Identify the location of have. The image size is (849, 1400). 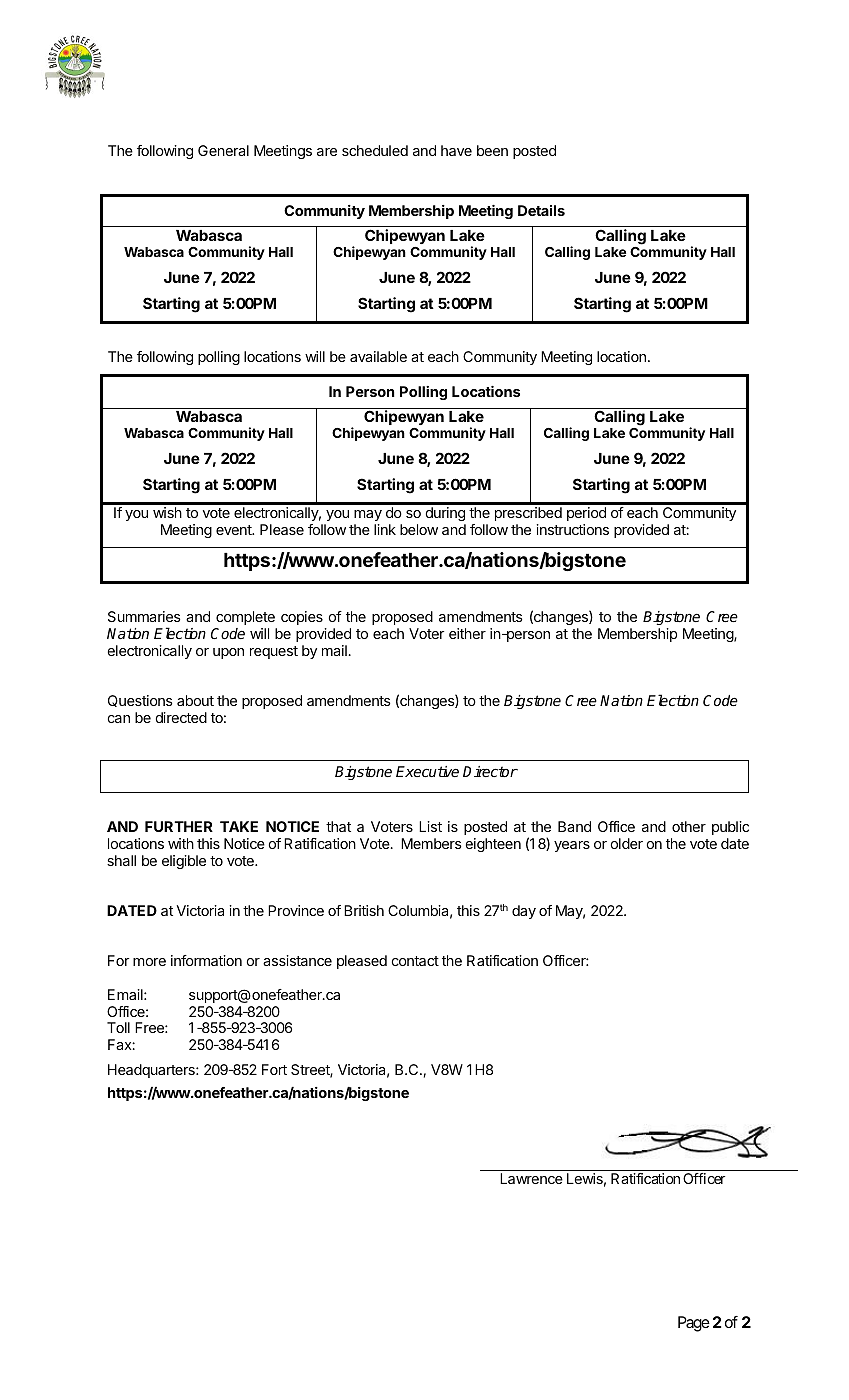
(456, 150).
